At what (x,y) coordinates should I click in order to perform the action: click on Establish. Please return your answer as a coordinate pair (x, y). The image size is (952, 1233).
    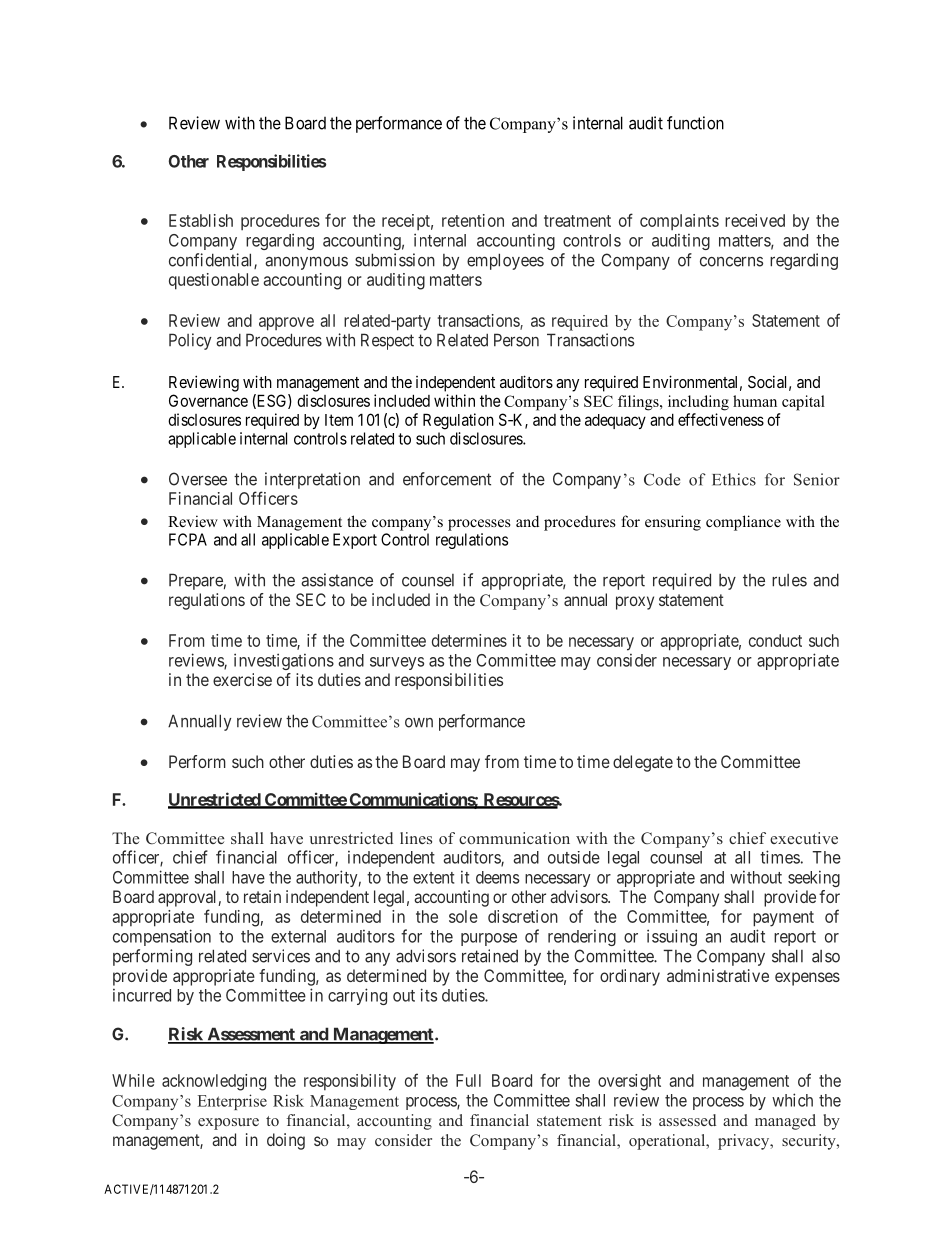
    Looking at the image, I should click on (201, 220).
